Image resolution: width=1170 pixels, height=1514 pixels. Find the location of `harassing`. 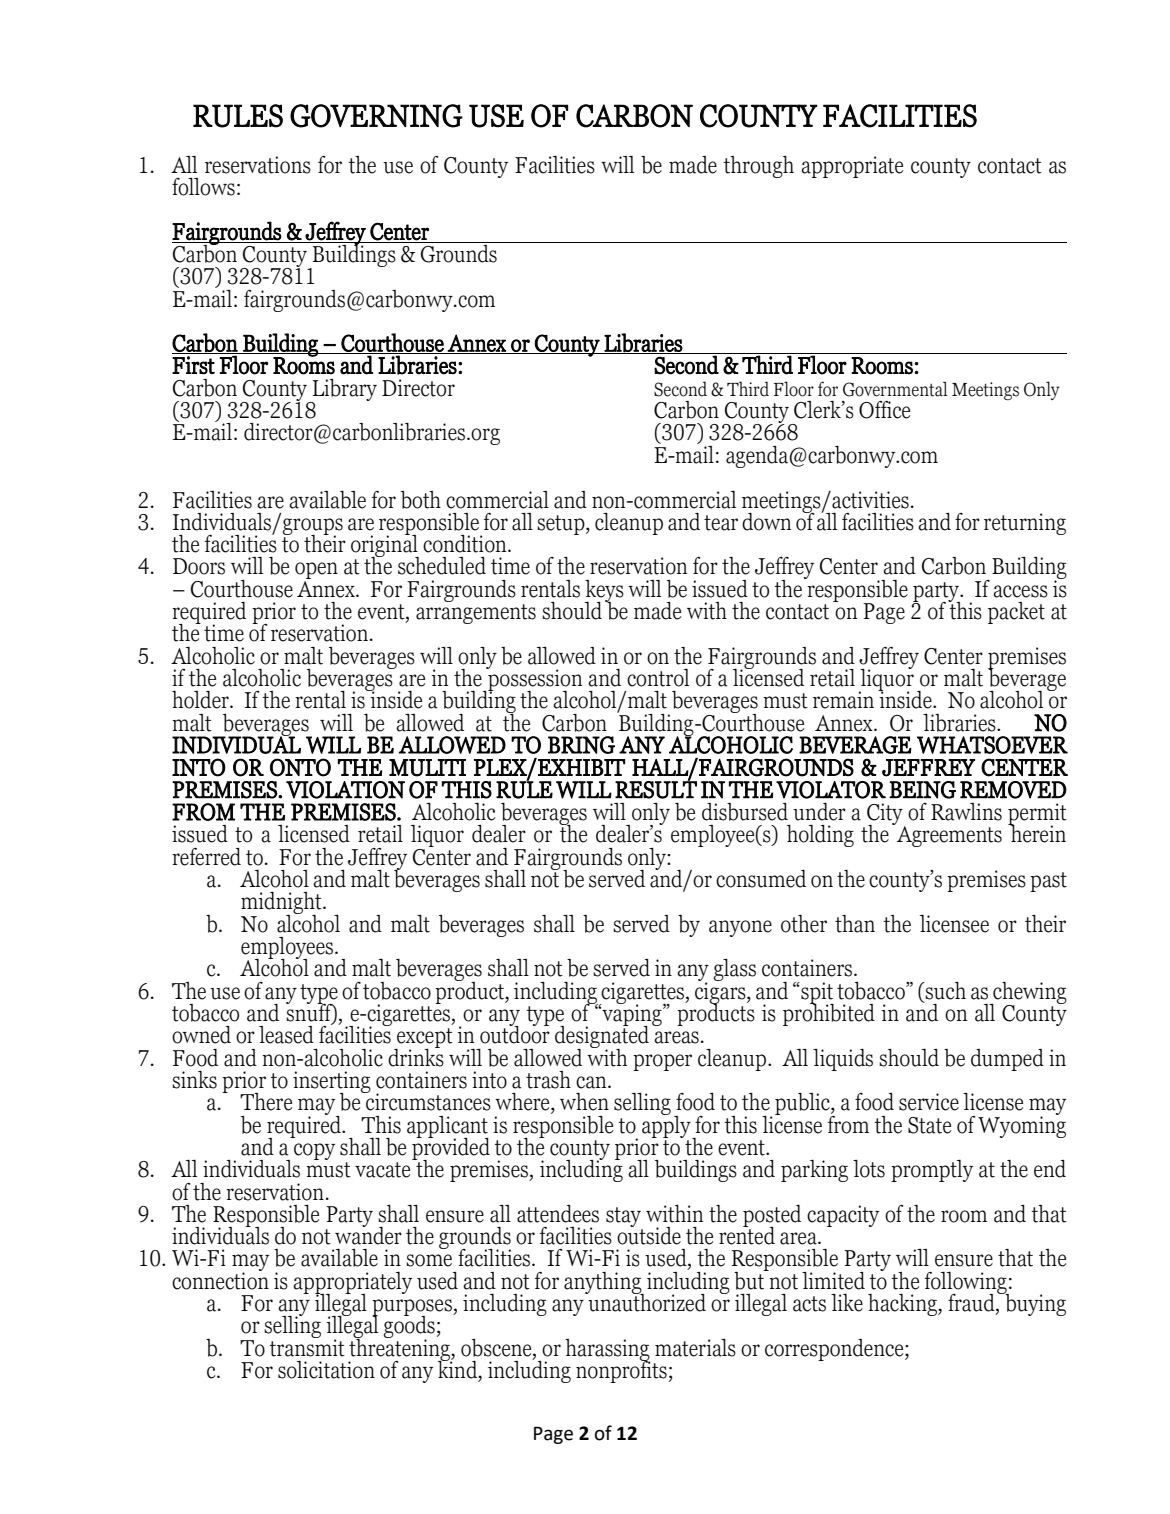

harassing is located at coordinates (607, 1351).
